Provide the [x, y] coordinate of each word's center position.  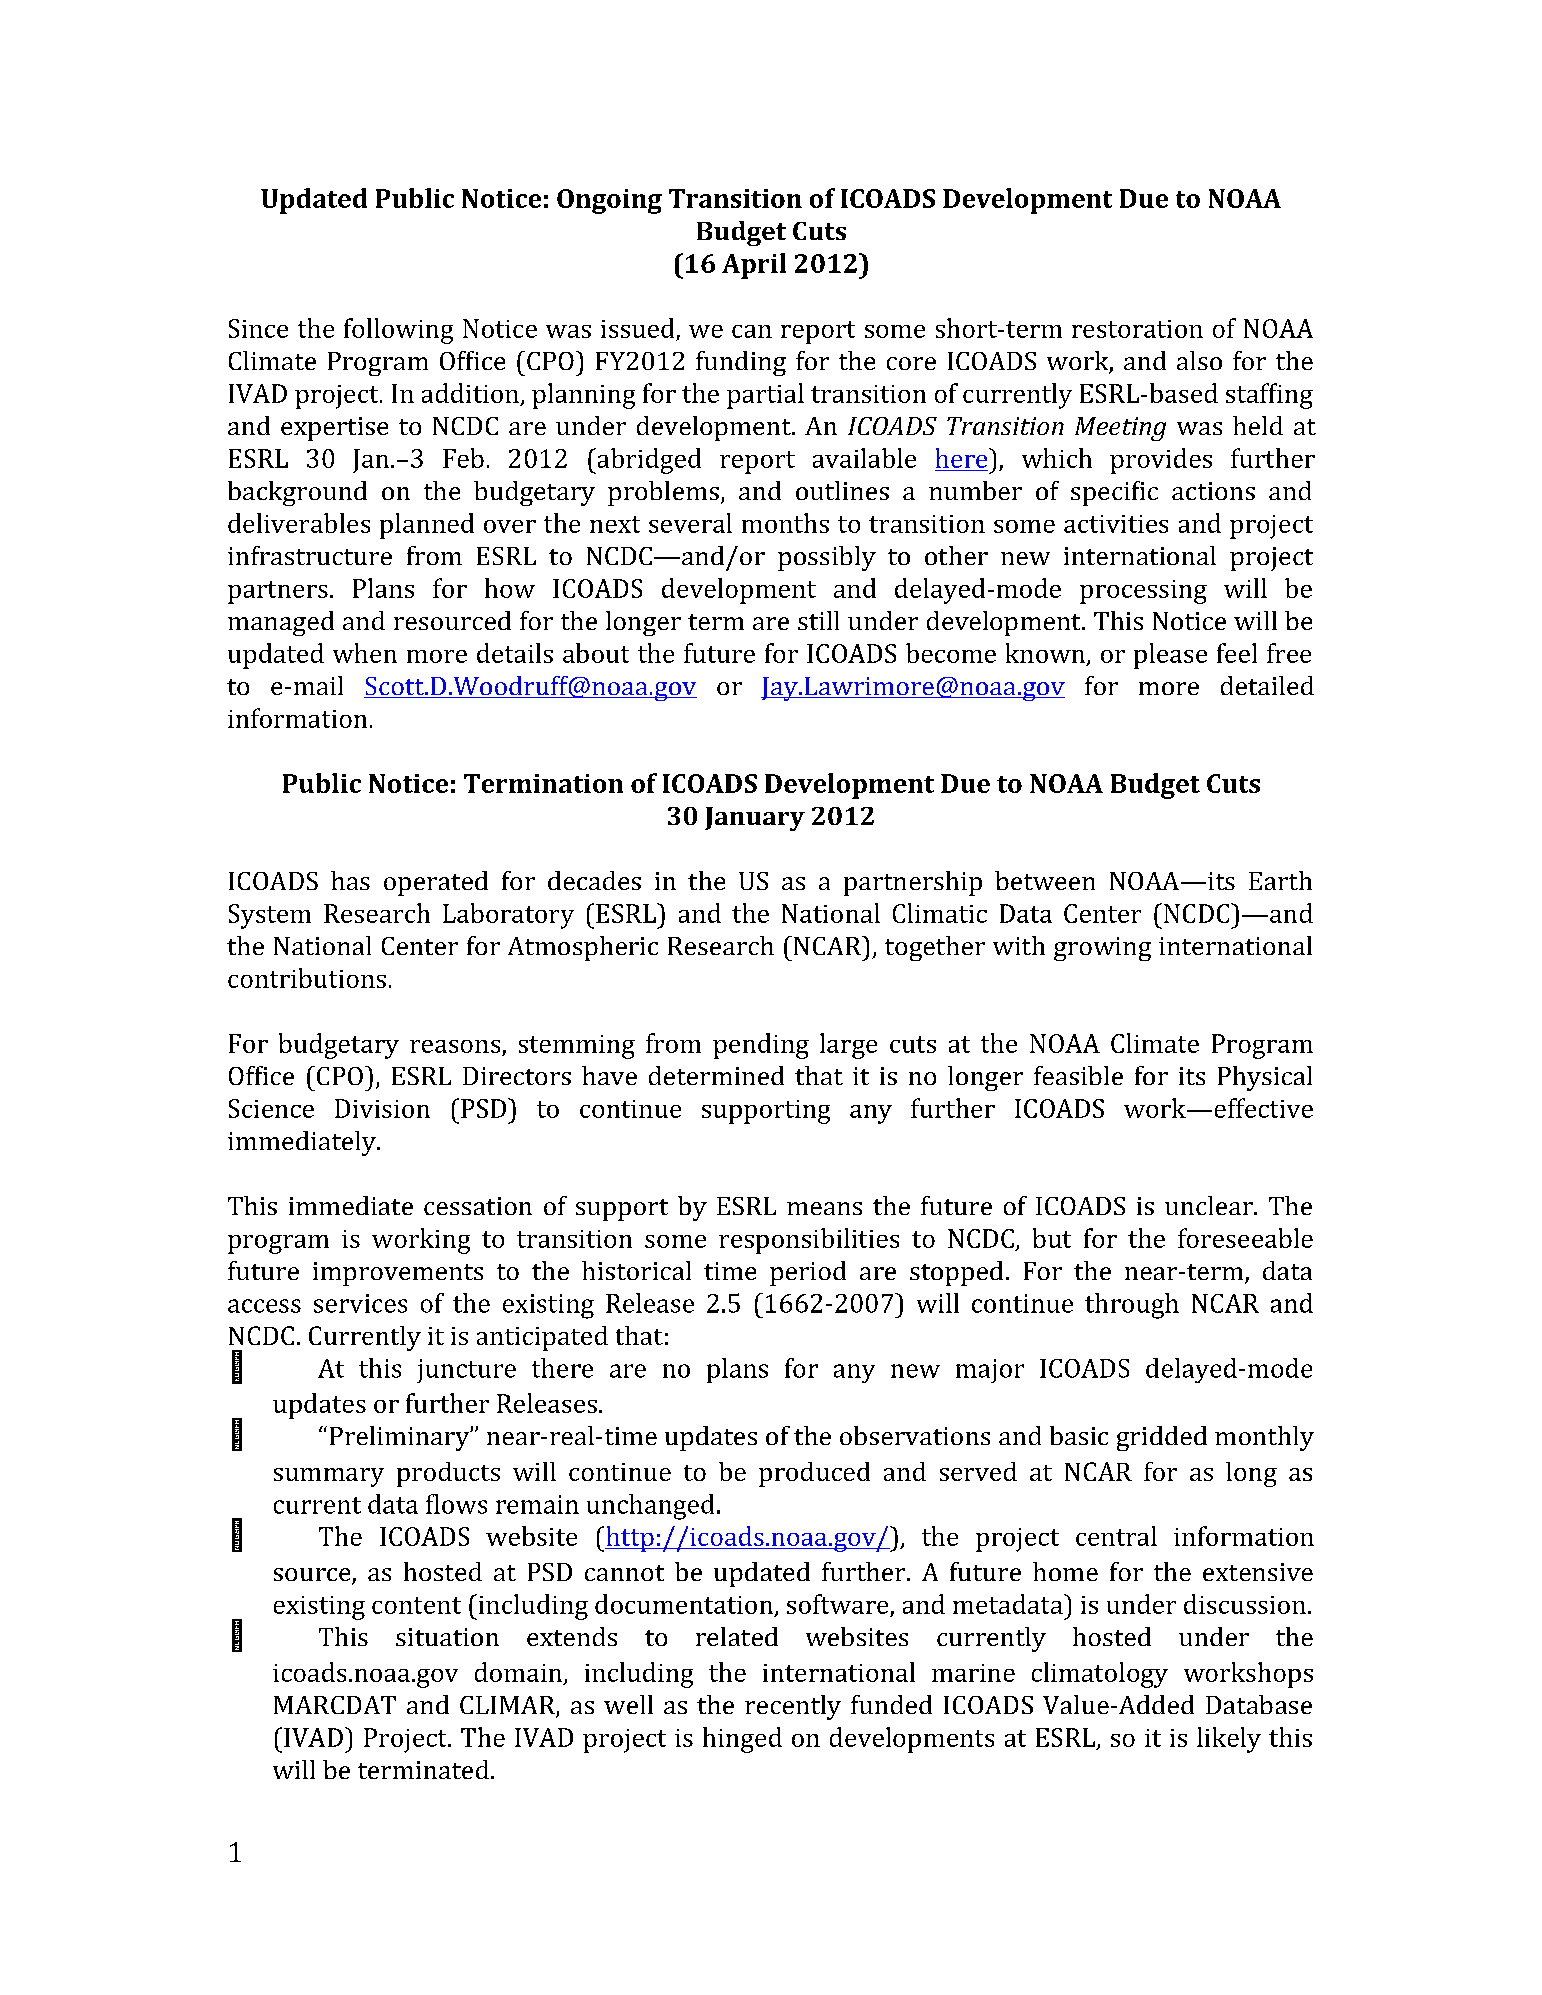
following [398, 331]
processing [1143, 592]
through [1132, 1306]
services [360, 1303]
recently [793, 1707]
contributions [307, 978]
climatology [1100, 1675]
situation [447, 1637]
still [818, 620]
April [754, 266]
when [365, 653]
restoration [1137, 329]
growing [1102, 949]
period [808, 1273]
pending [761, 1046]
